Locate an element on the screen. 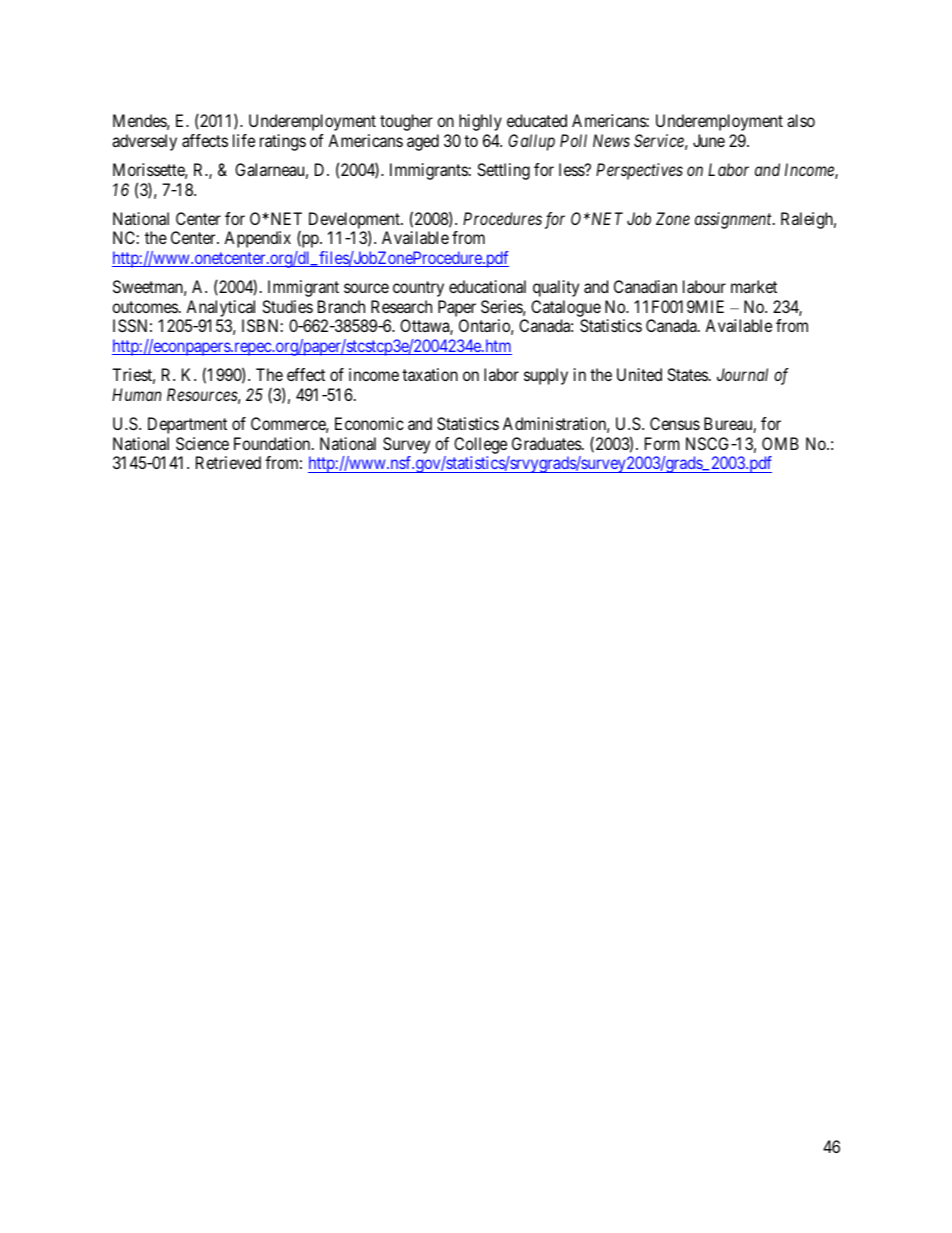 The width and height of the screenshot is (952, 1233). June is located at coordinates (709, 140).
